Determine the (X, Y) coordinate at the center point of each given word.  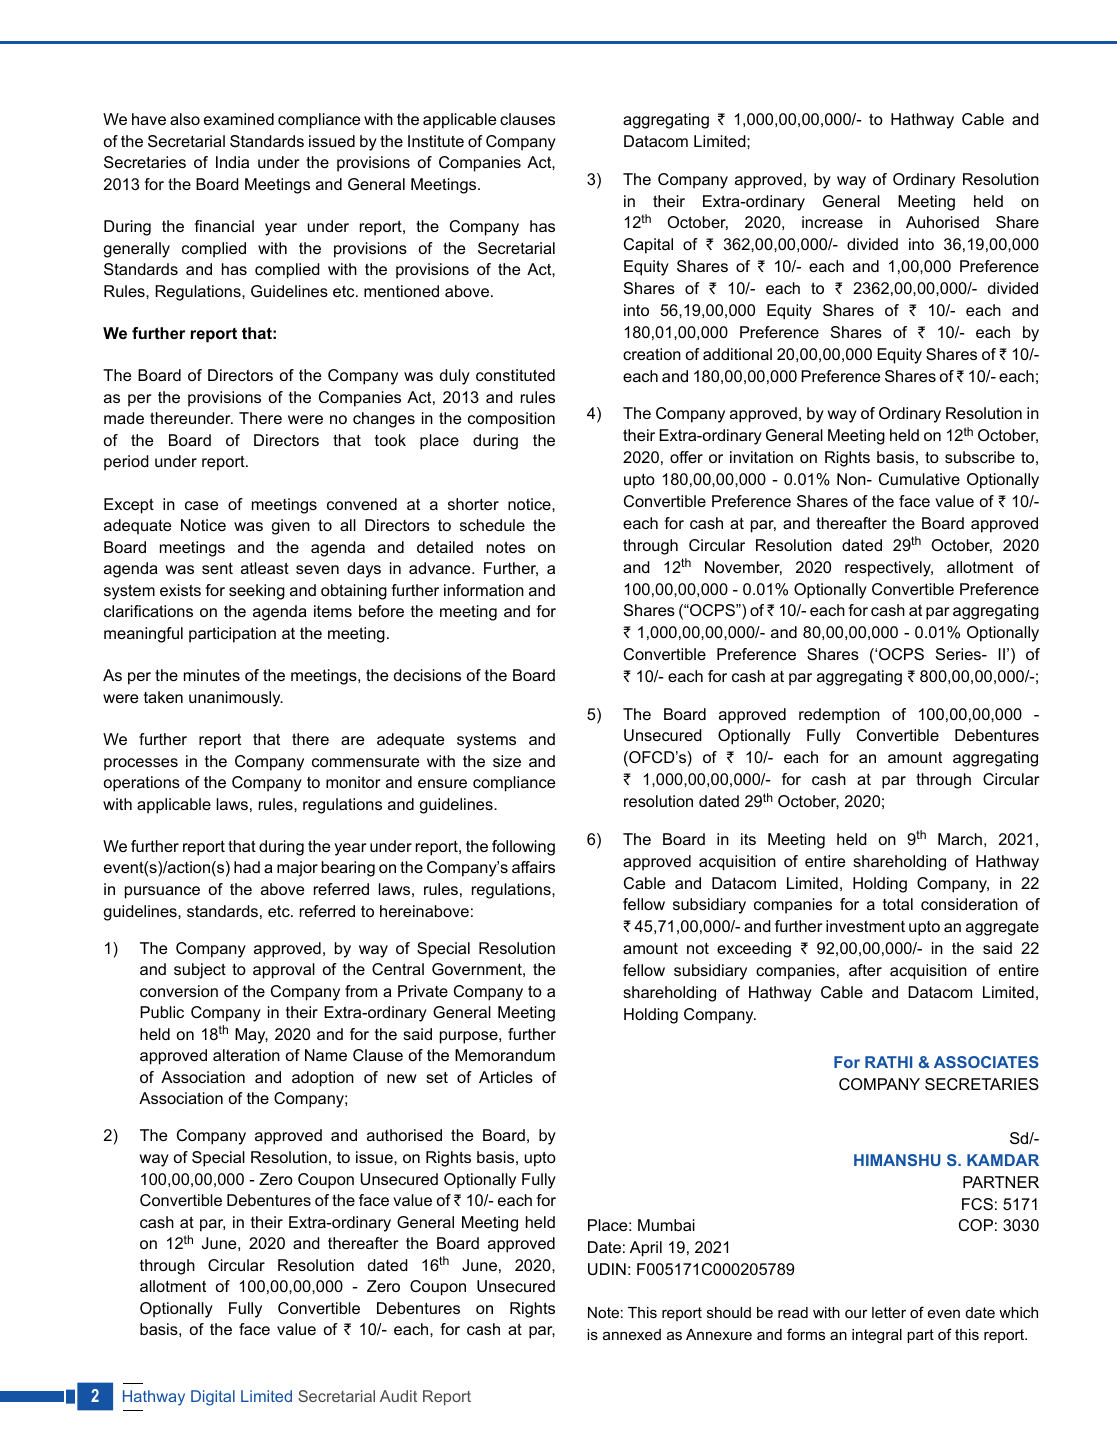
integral (877, 1336)
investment (865, 926)
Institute (436, 141)
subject (200, 971)
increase (832, 222)
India (232, 162)
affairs (533, 867)
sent (217, 568)
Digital (213, 1398)
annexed (632, 1334)
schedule (492, 525)
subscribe (980, 457)
